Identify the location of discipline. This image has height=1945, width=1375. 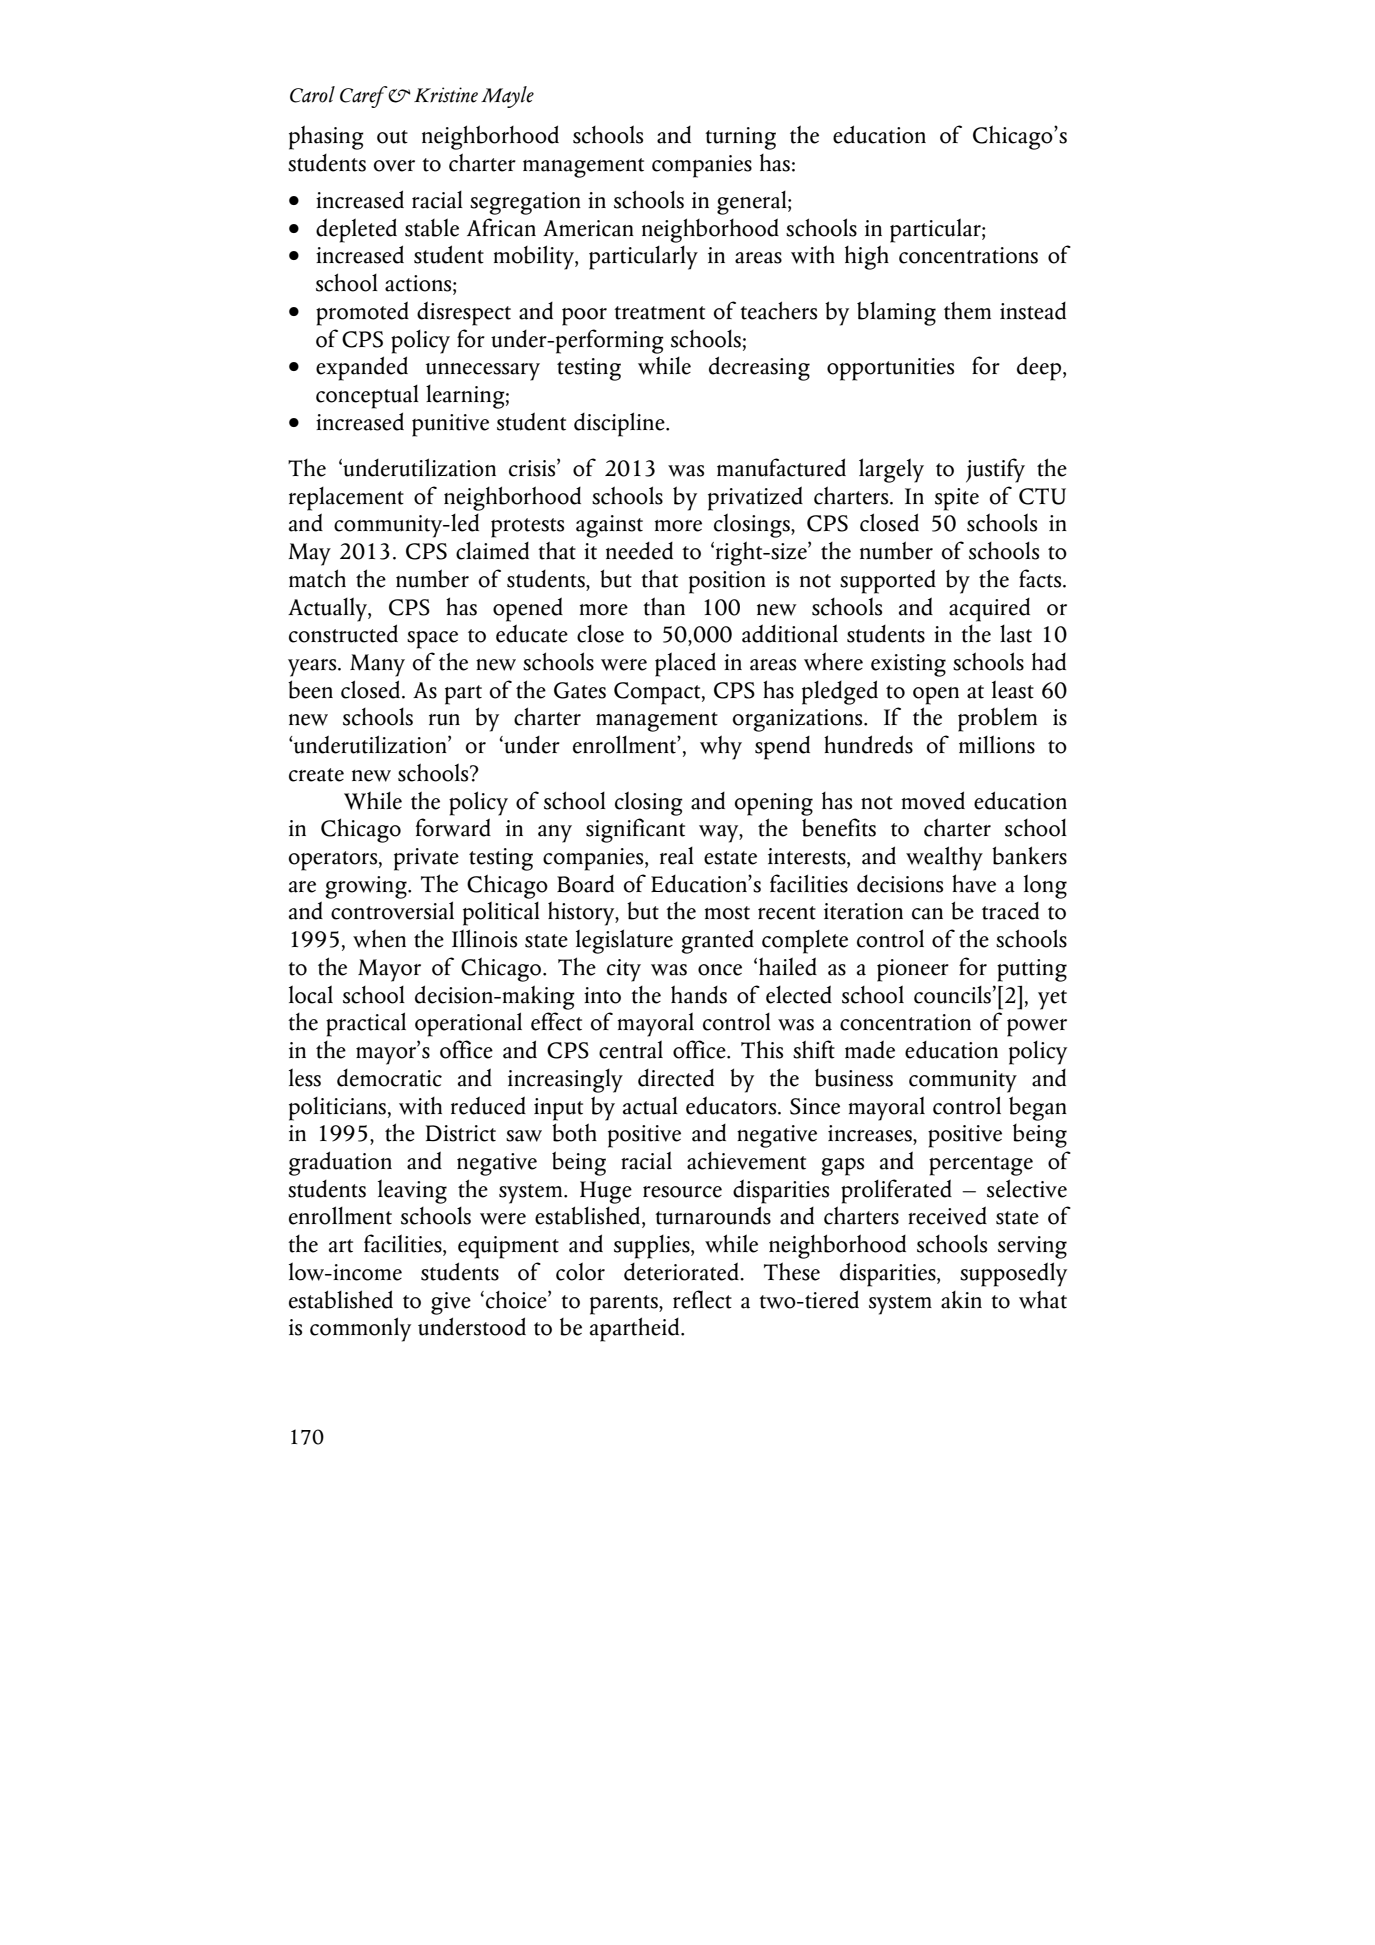
(620, 424).
